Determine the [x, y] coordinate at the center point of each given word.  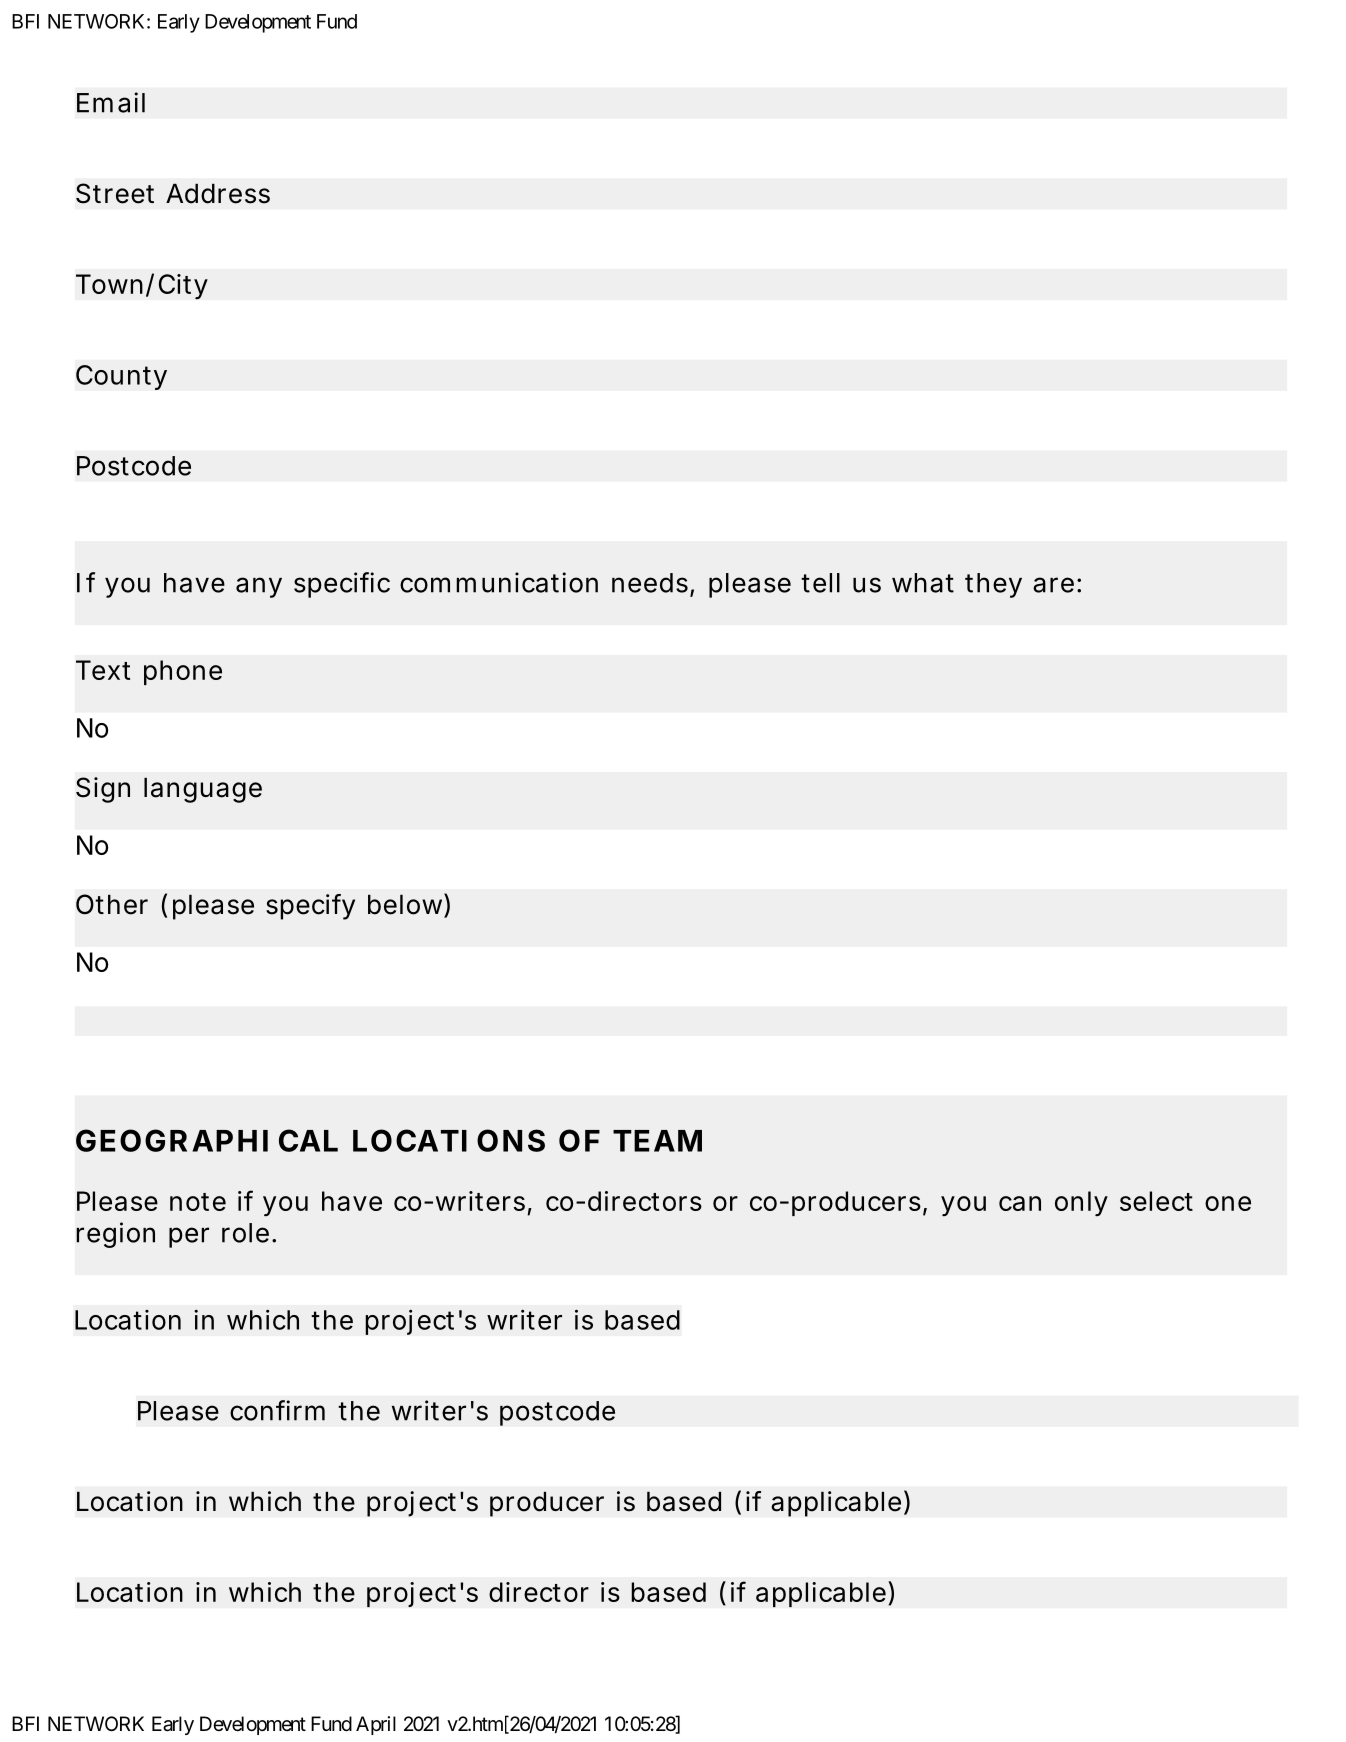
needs [650, 583]
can [1020, 1203]
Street [115, 193]
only [1081, 1203]
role [245, 1233]
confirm [277, 1410]
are [1053, 585]
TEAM [657, 1141]
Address [218, 194]
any [259, 587]
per [189, 1237]
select [1156, 1201]
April [376, 1725]
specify [310, 907]
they [993, 585]
